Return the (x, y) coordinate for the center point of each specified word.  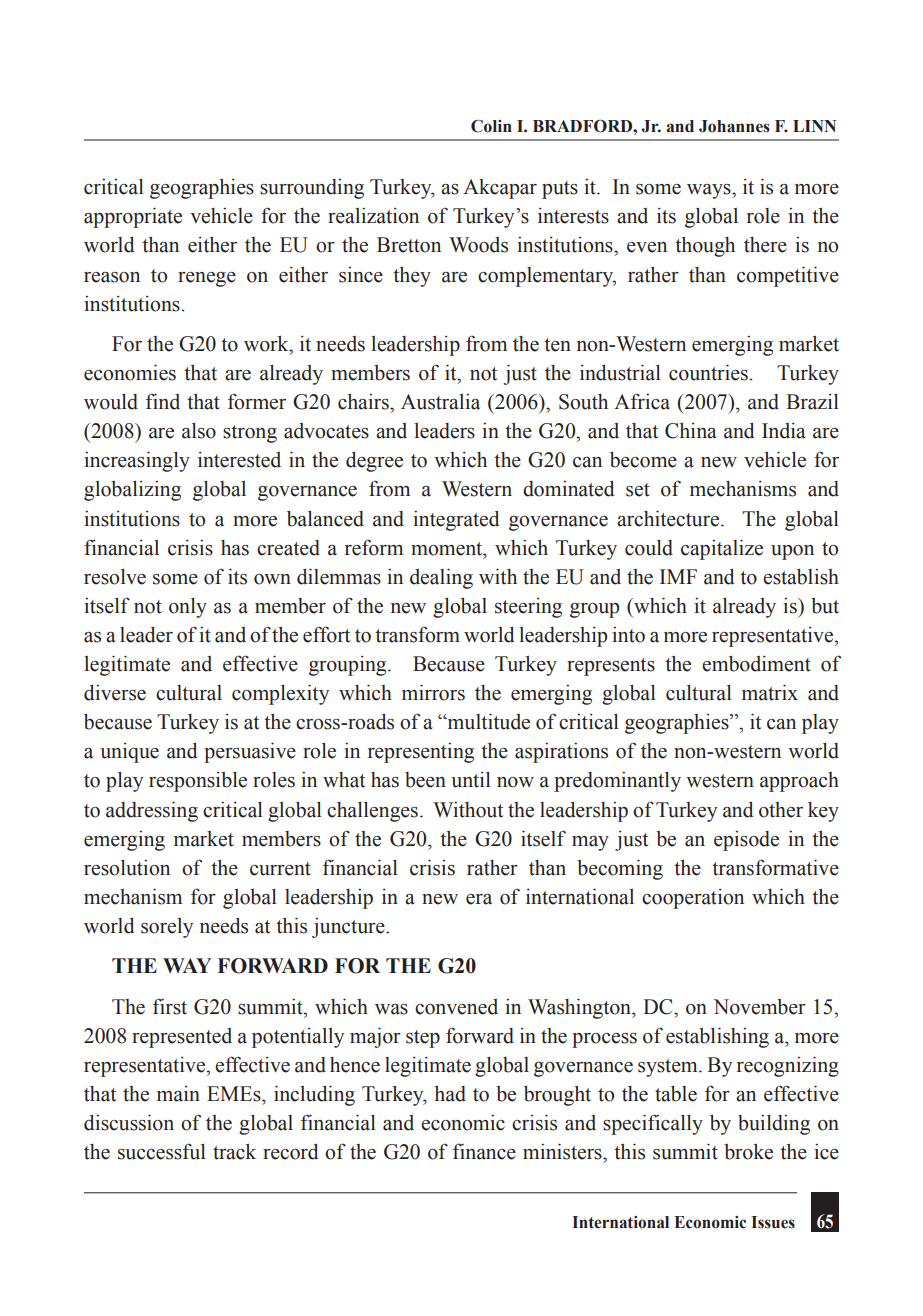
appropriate (133, 217)
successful (162, 1151)
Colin (491, 126)
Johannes (734, 126)
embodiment (756, 664)
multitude (487, 721)
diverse (115, 693)
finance (484, 1151)
